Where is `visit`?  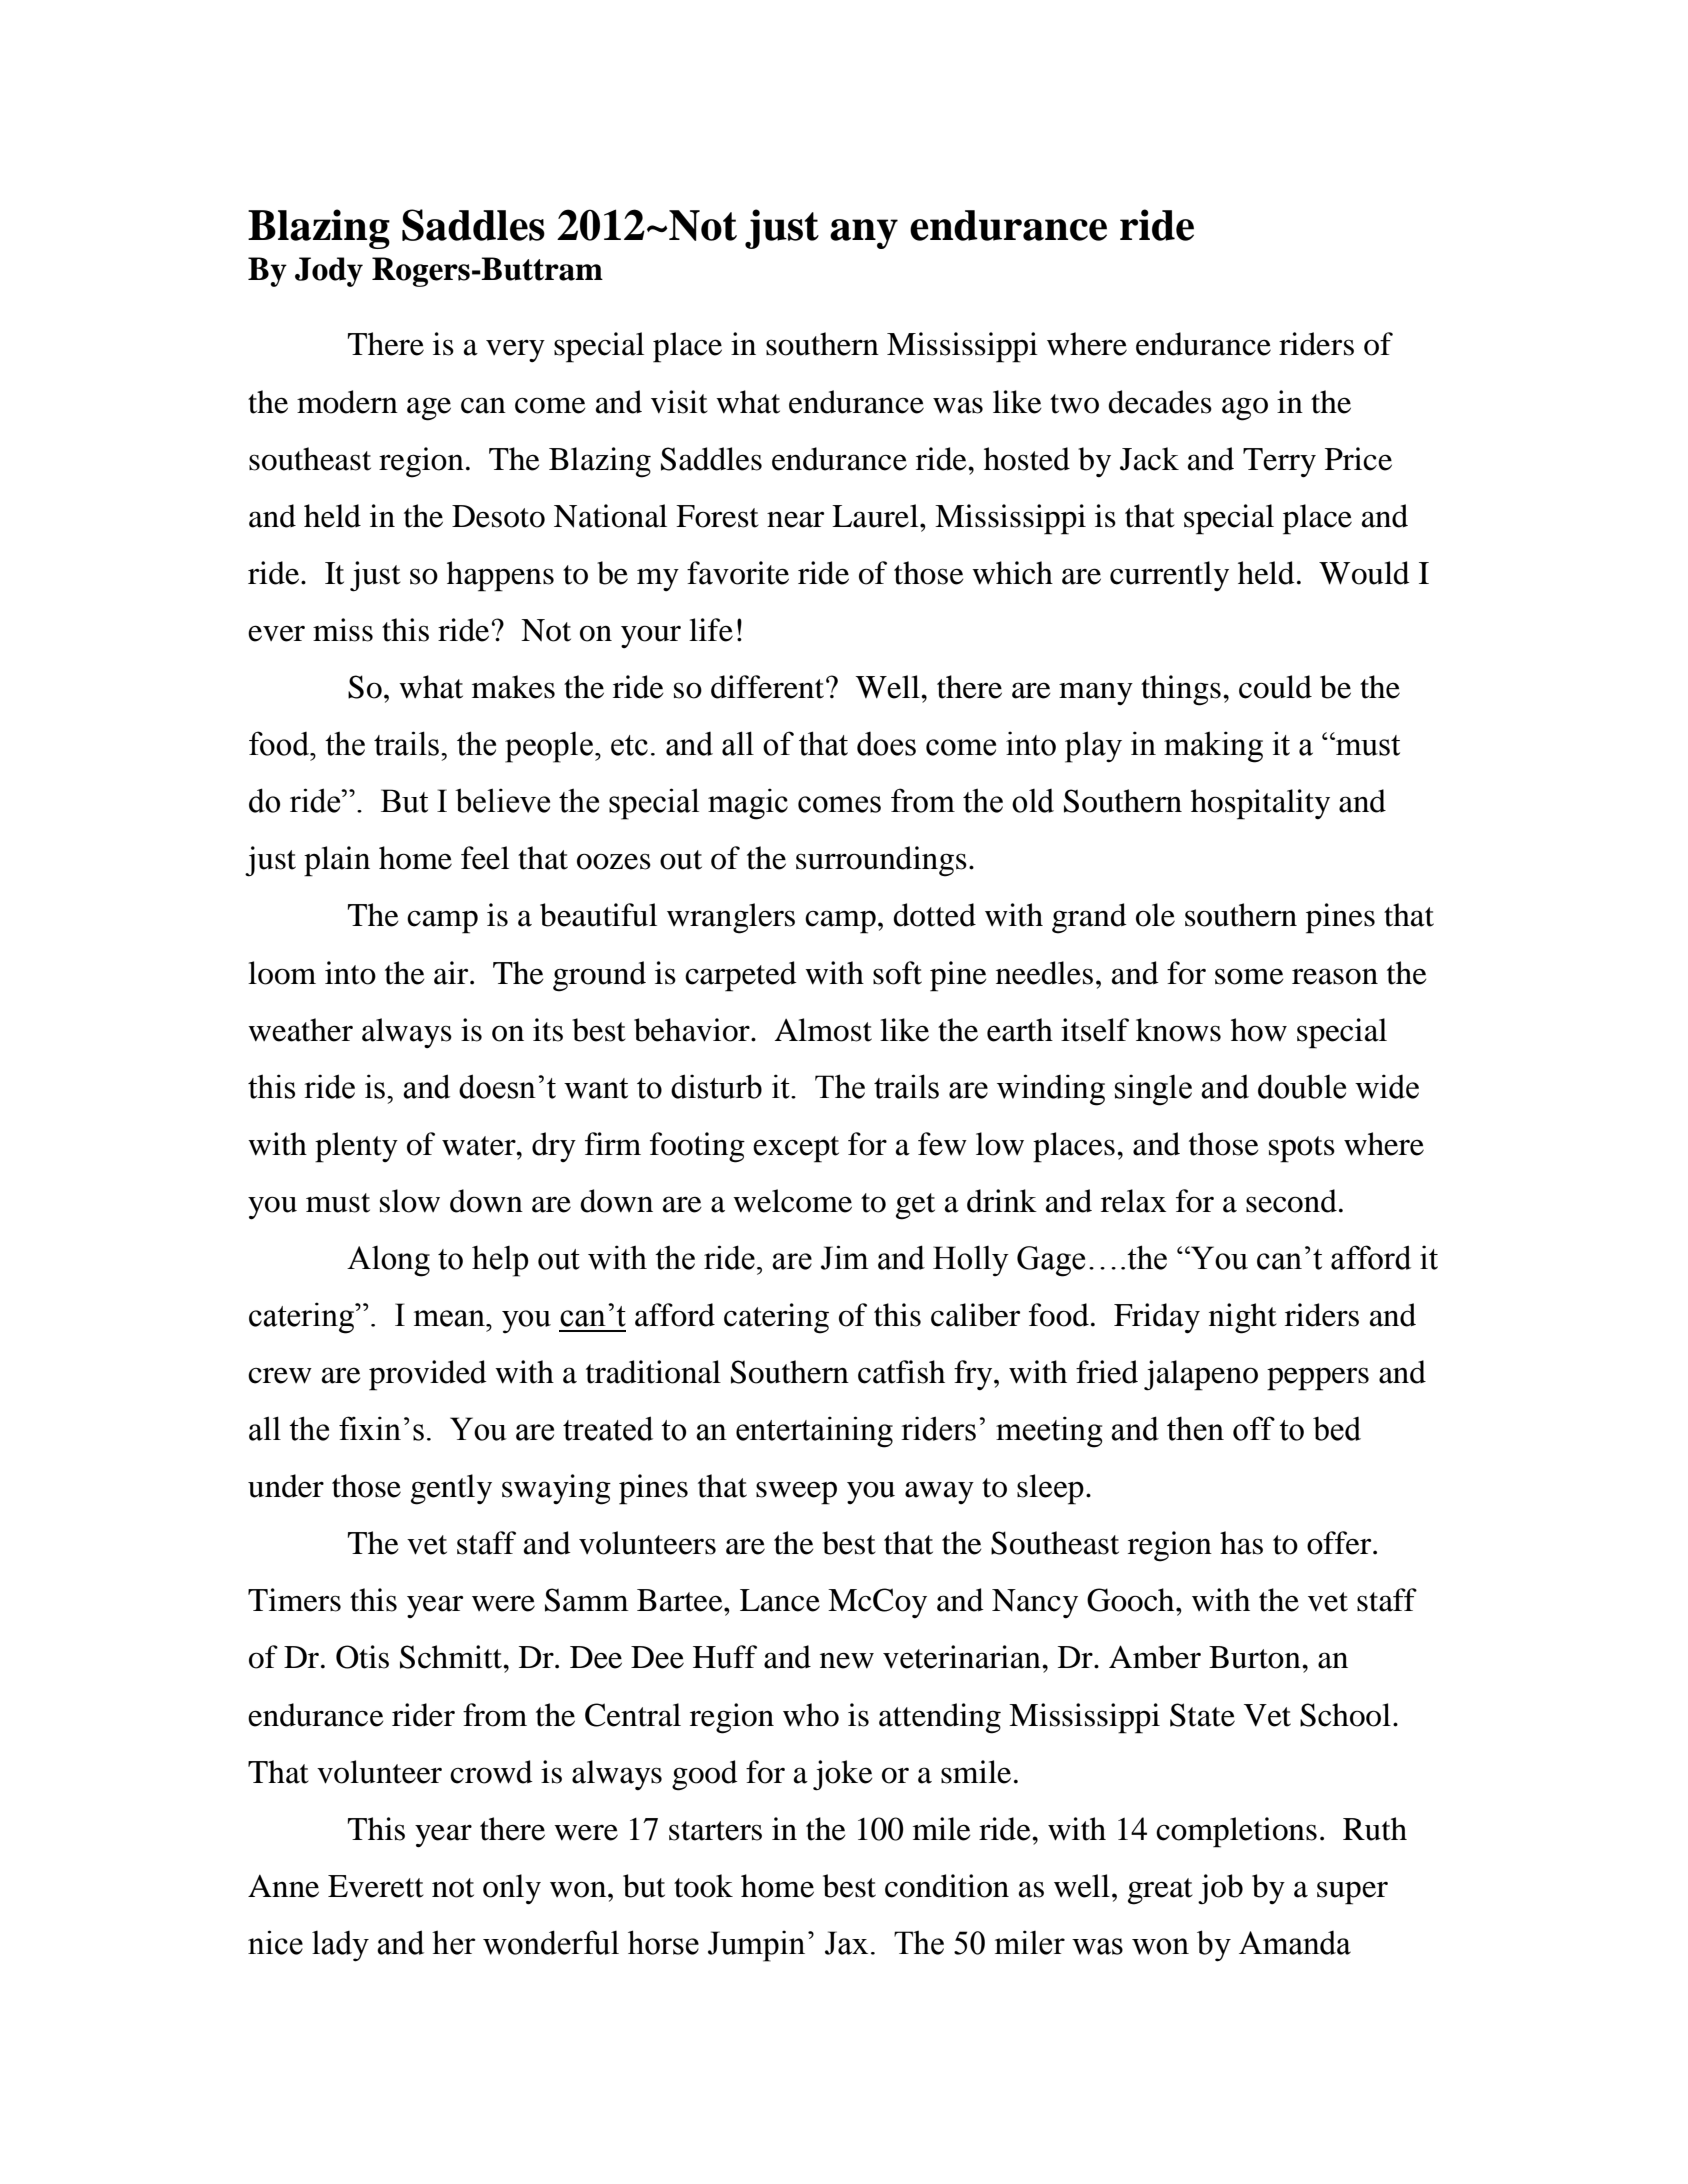 visit is located at coordinates (679, 402).
